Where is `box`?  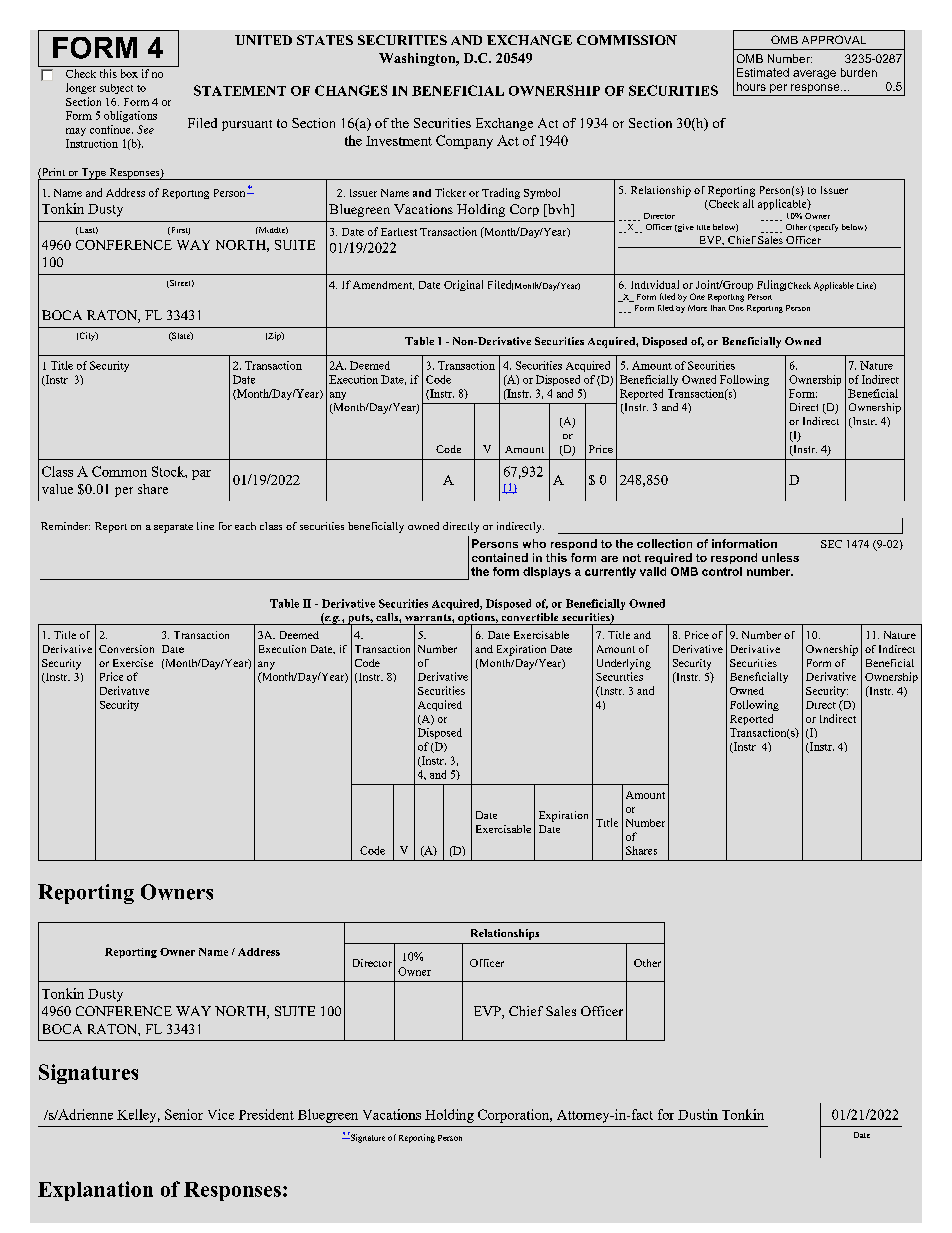
box is located at coordinates (129, 73).
